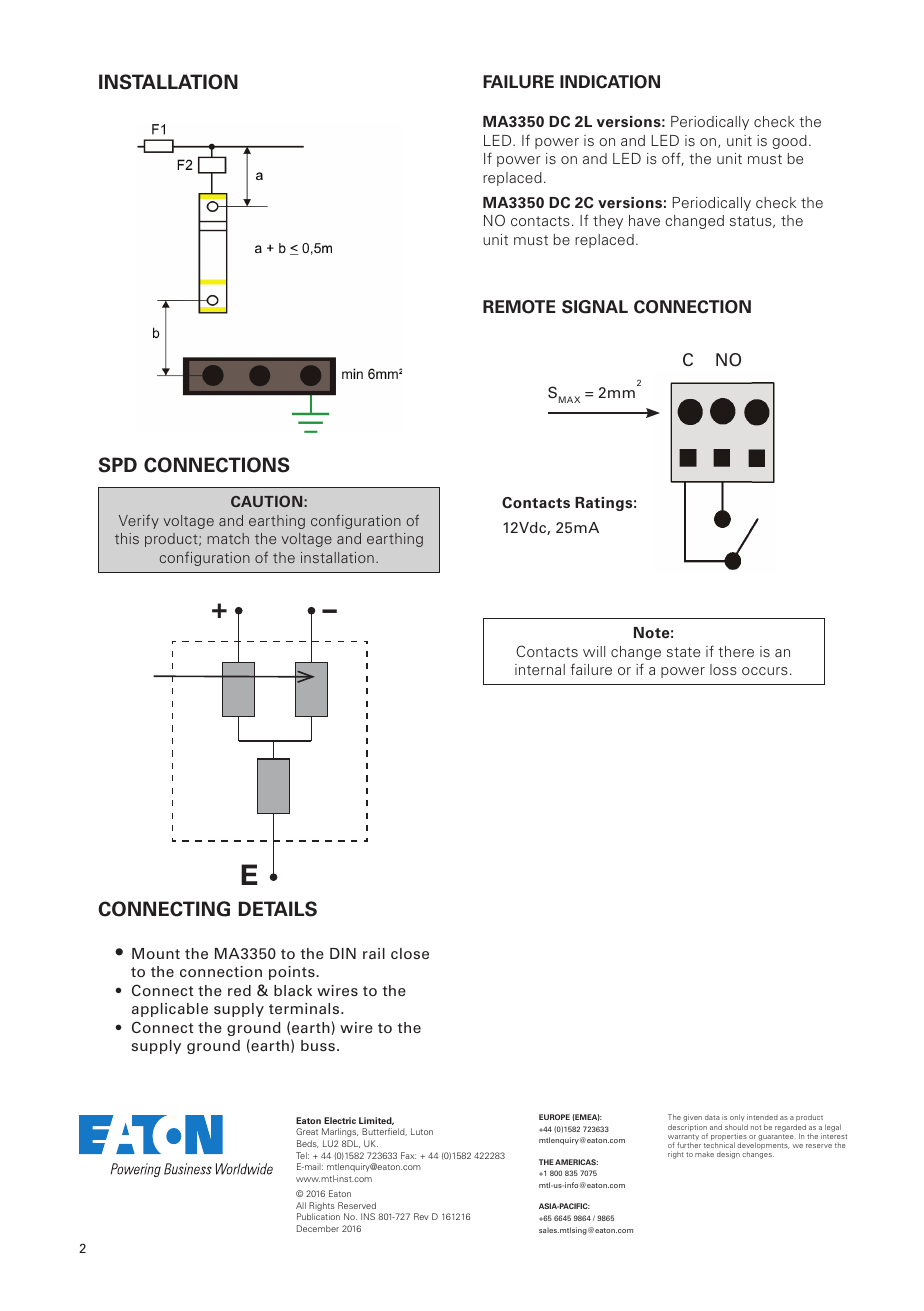  What do you see at coordinates (736, 651) in the screenshot?
I see `there` at bounding box center [736, 651].
